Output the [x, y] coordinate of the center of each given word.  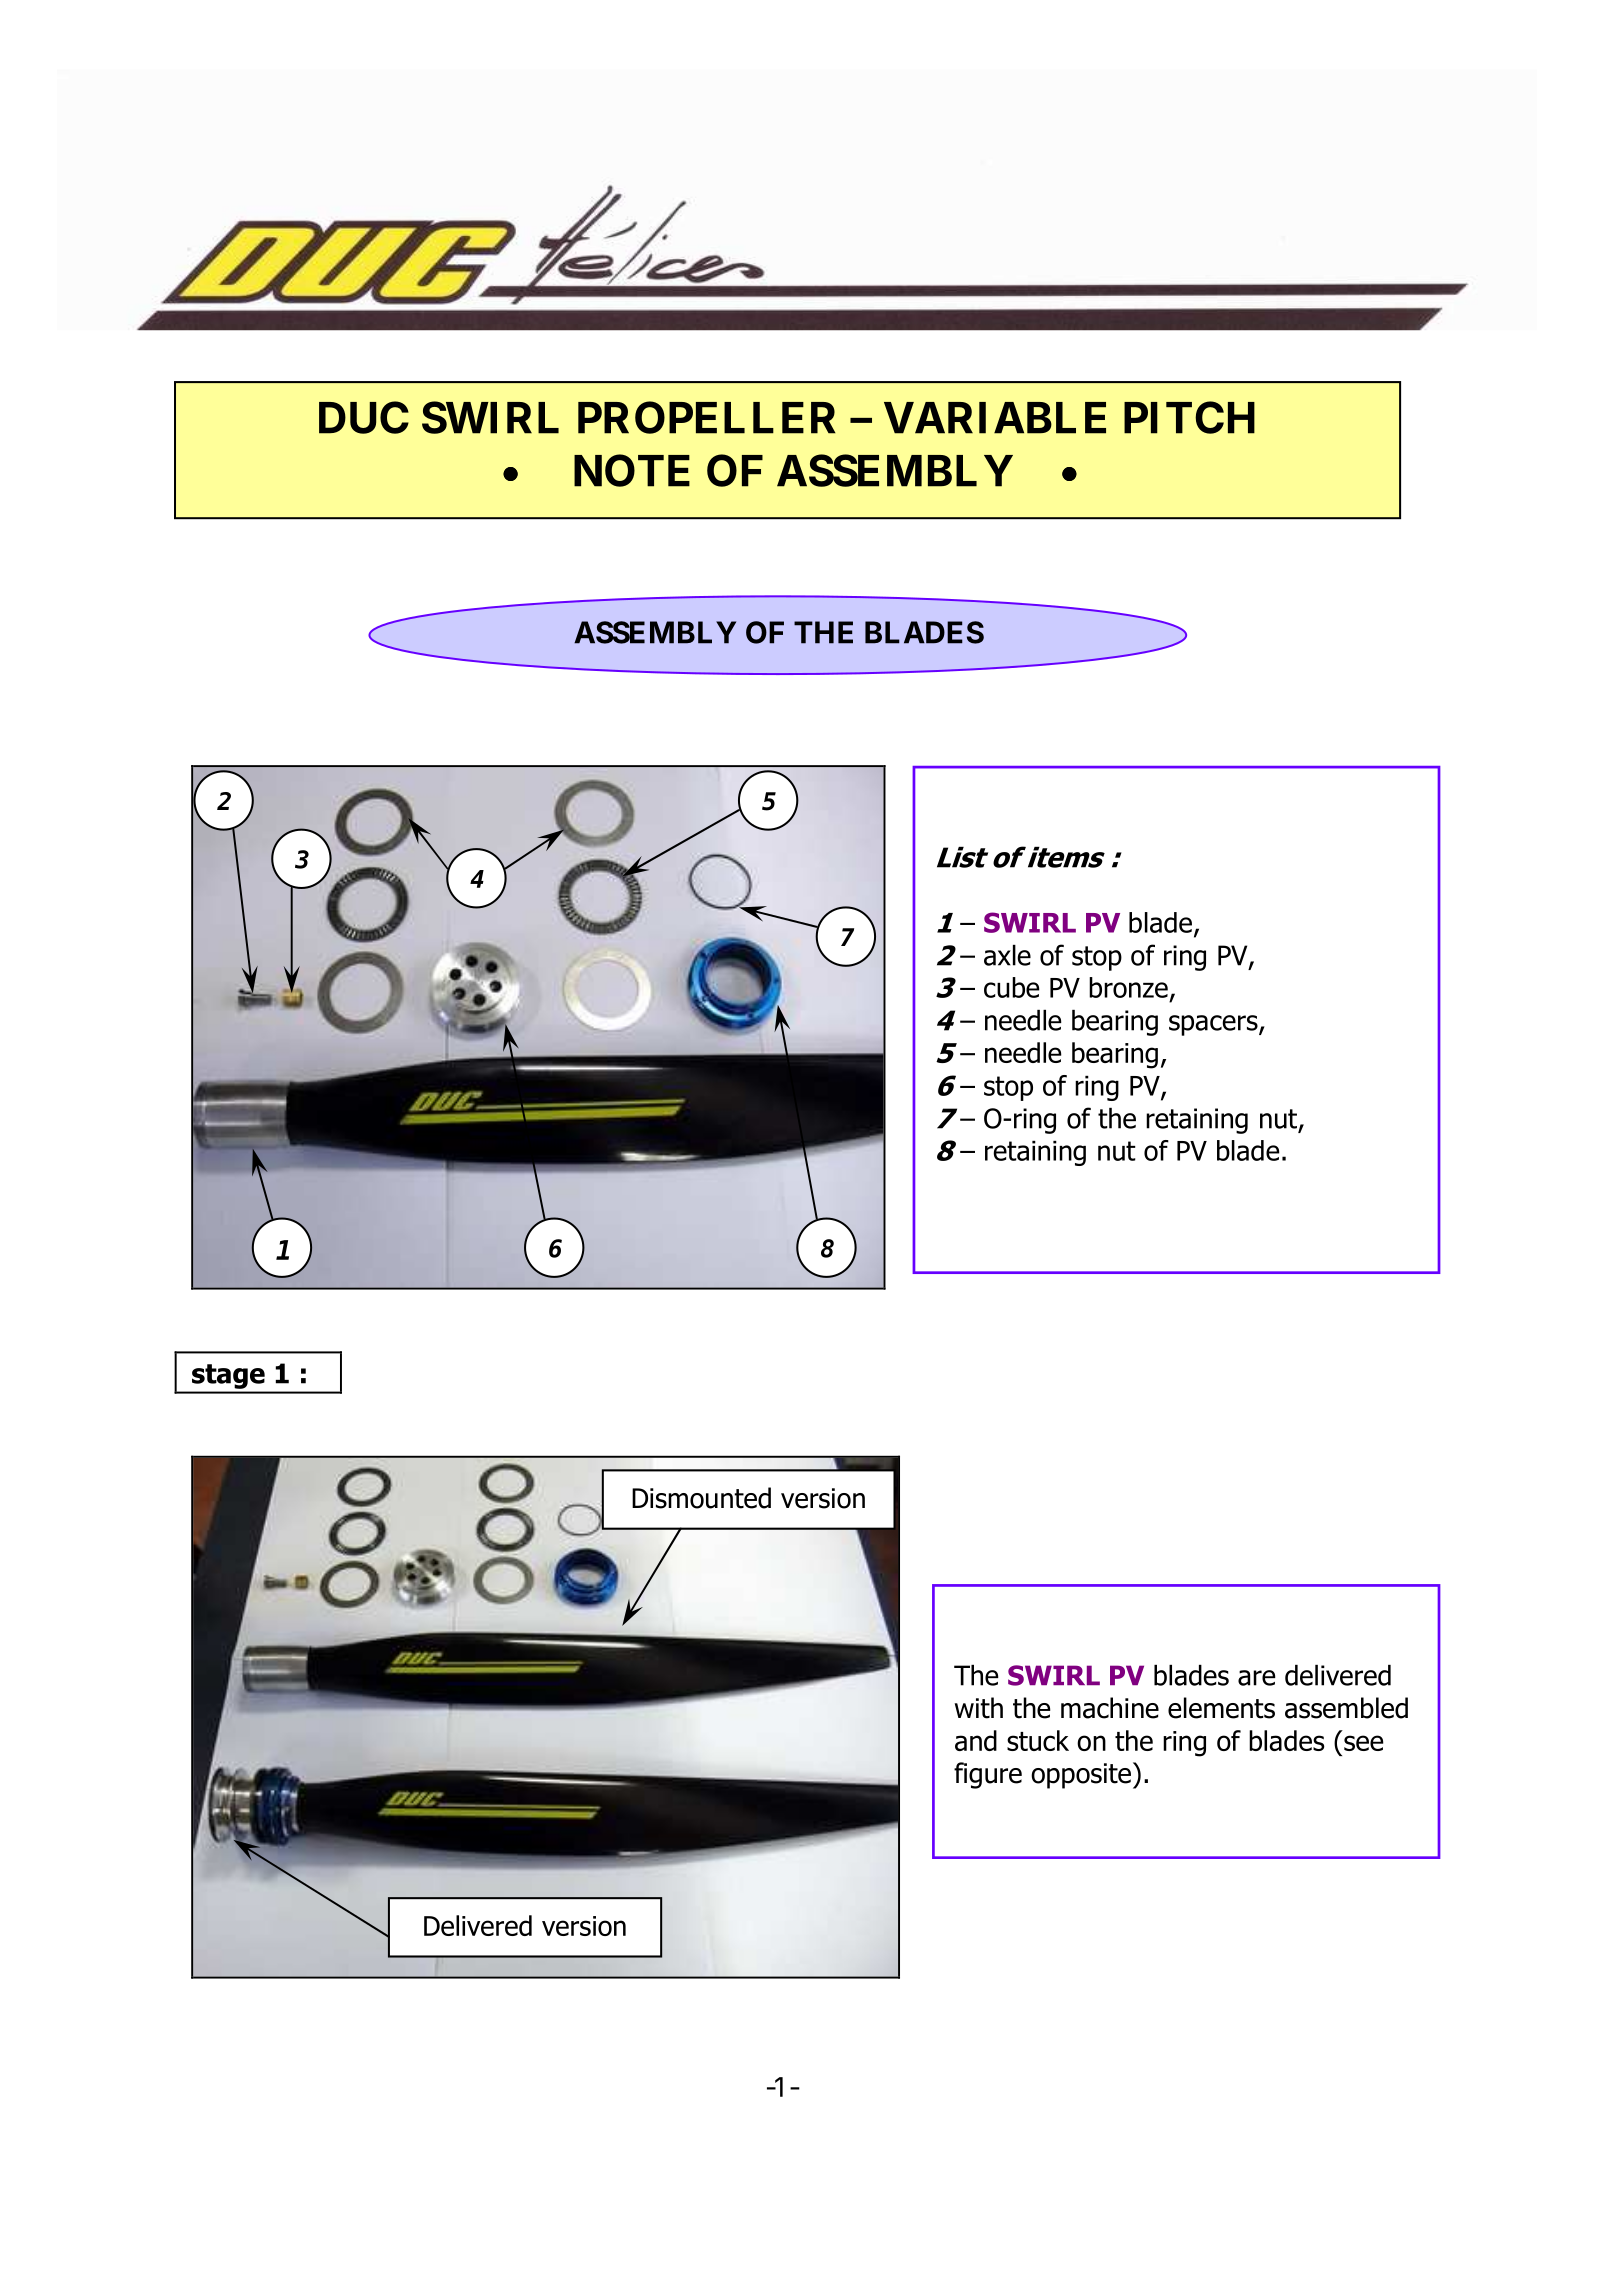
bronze [1128, 987]
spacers [1214, 1025]
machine [1110, 1708]
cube [1012, 987]
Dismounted [701, 1498]
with [979, 1708]
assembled [1346, 1708]
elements [1221, 1708]
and [976, 1740]
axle [1007, 955]
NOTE [632, 470]
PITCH [1189, 417]
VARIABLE [995, 418]
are [1257, 1678]
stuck [1038, 1740]
